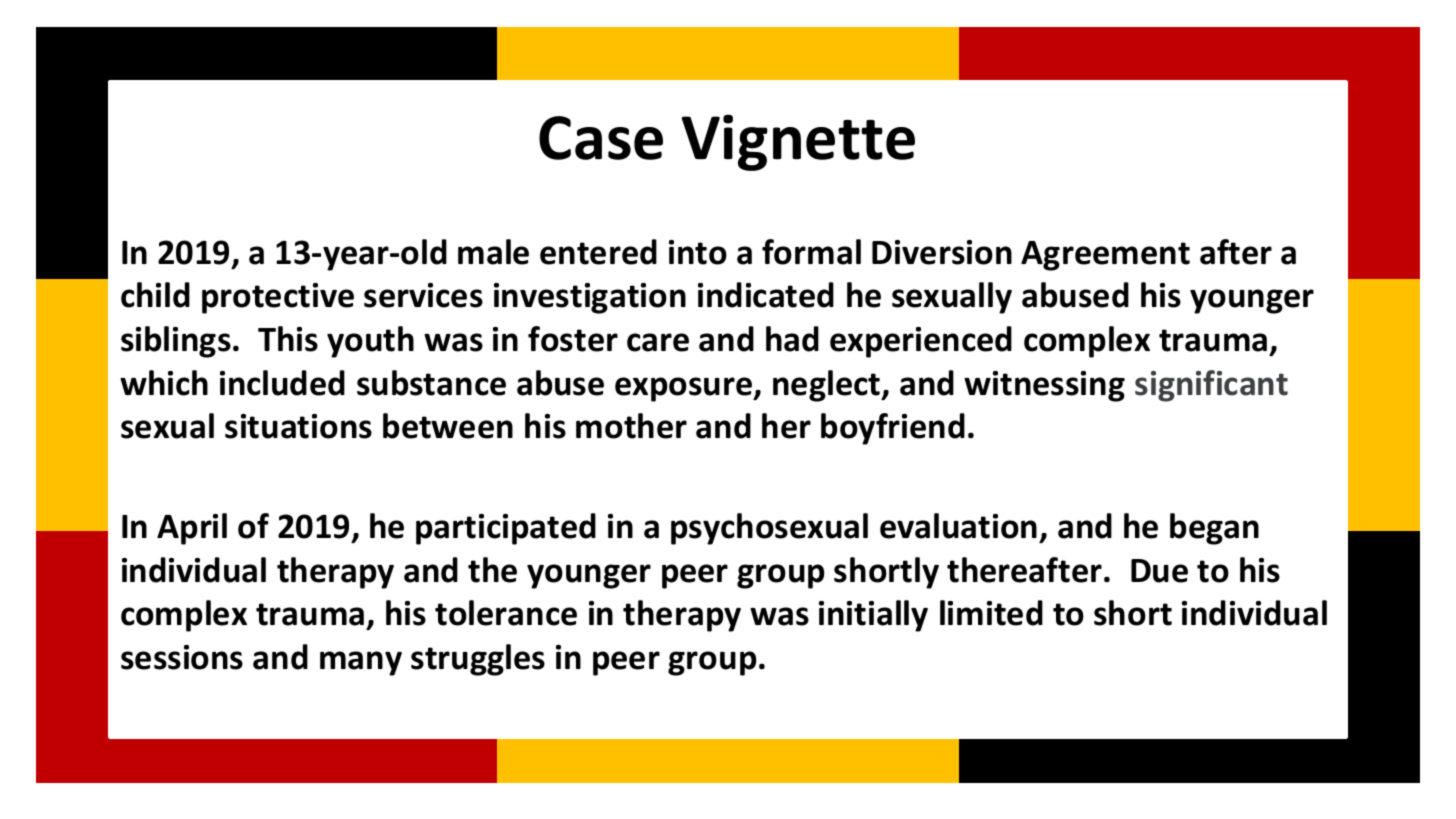  What do you see at coordinates (698, 252) in the image?
I see `into` at bounding box center [698, 252].
